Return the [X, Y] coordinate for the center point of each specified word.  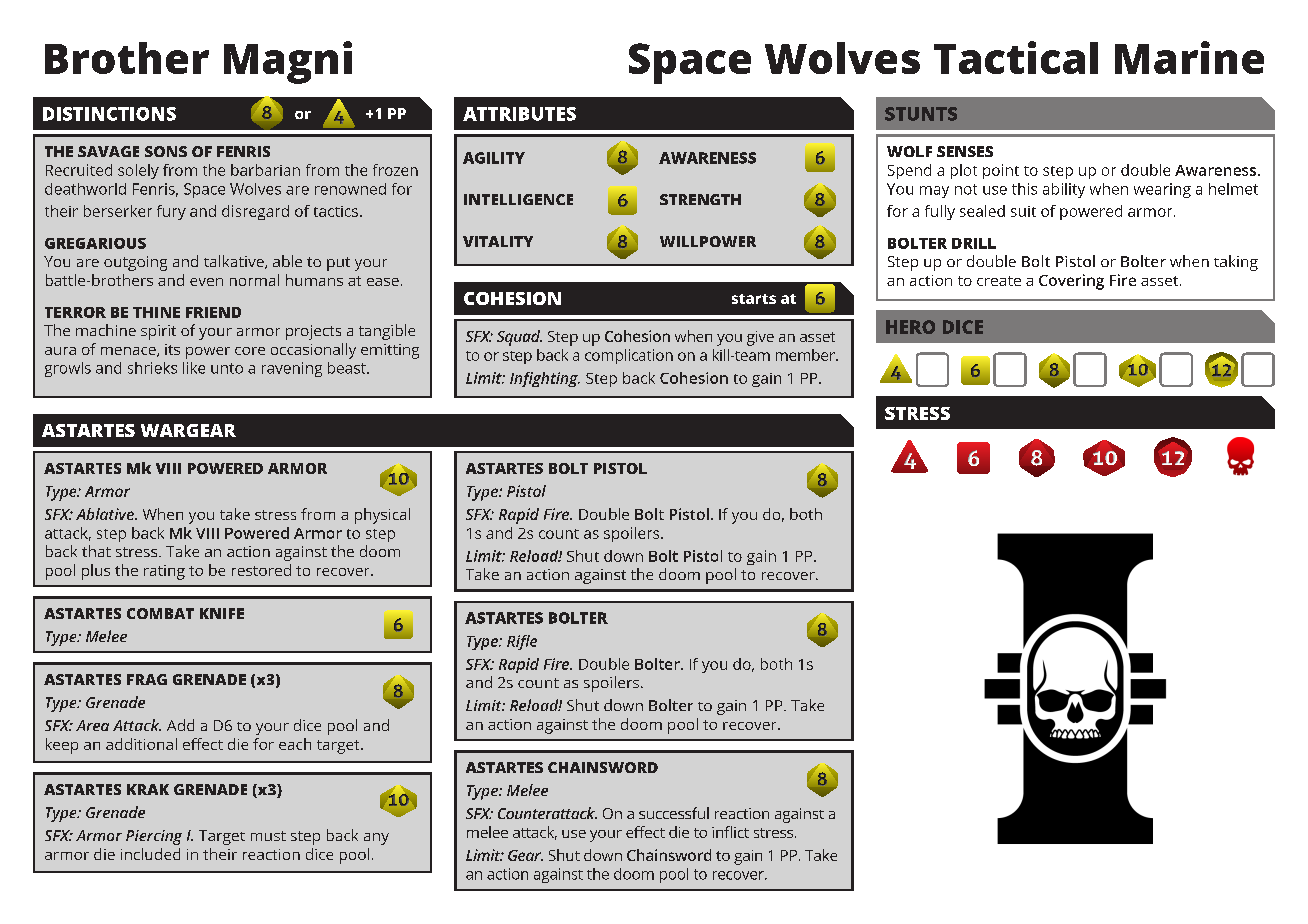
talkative [235, 262]
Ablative [106, 514]
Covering [1071, 282]
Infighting [545, 379]
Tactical [1016, 57]
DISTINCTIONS [109, 114]
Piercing [154, 837]
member [806, 355]
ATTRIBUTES [519, 114]
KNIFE [222, 613]
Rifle [522, 642]
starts [754, 299]
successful [674, 813]
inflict [730, 832]
